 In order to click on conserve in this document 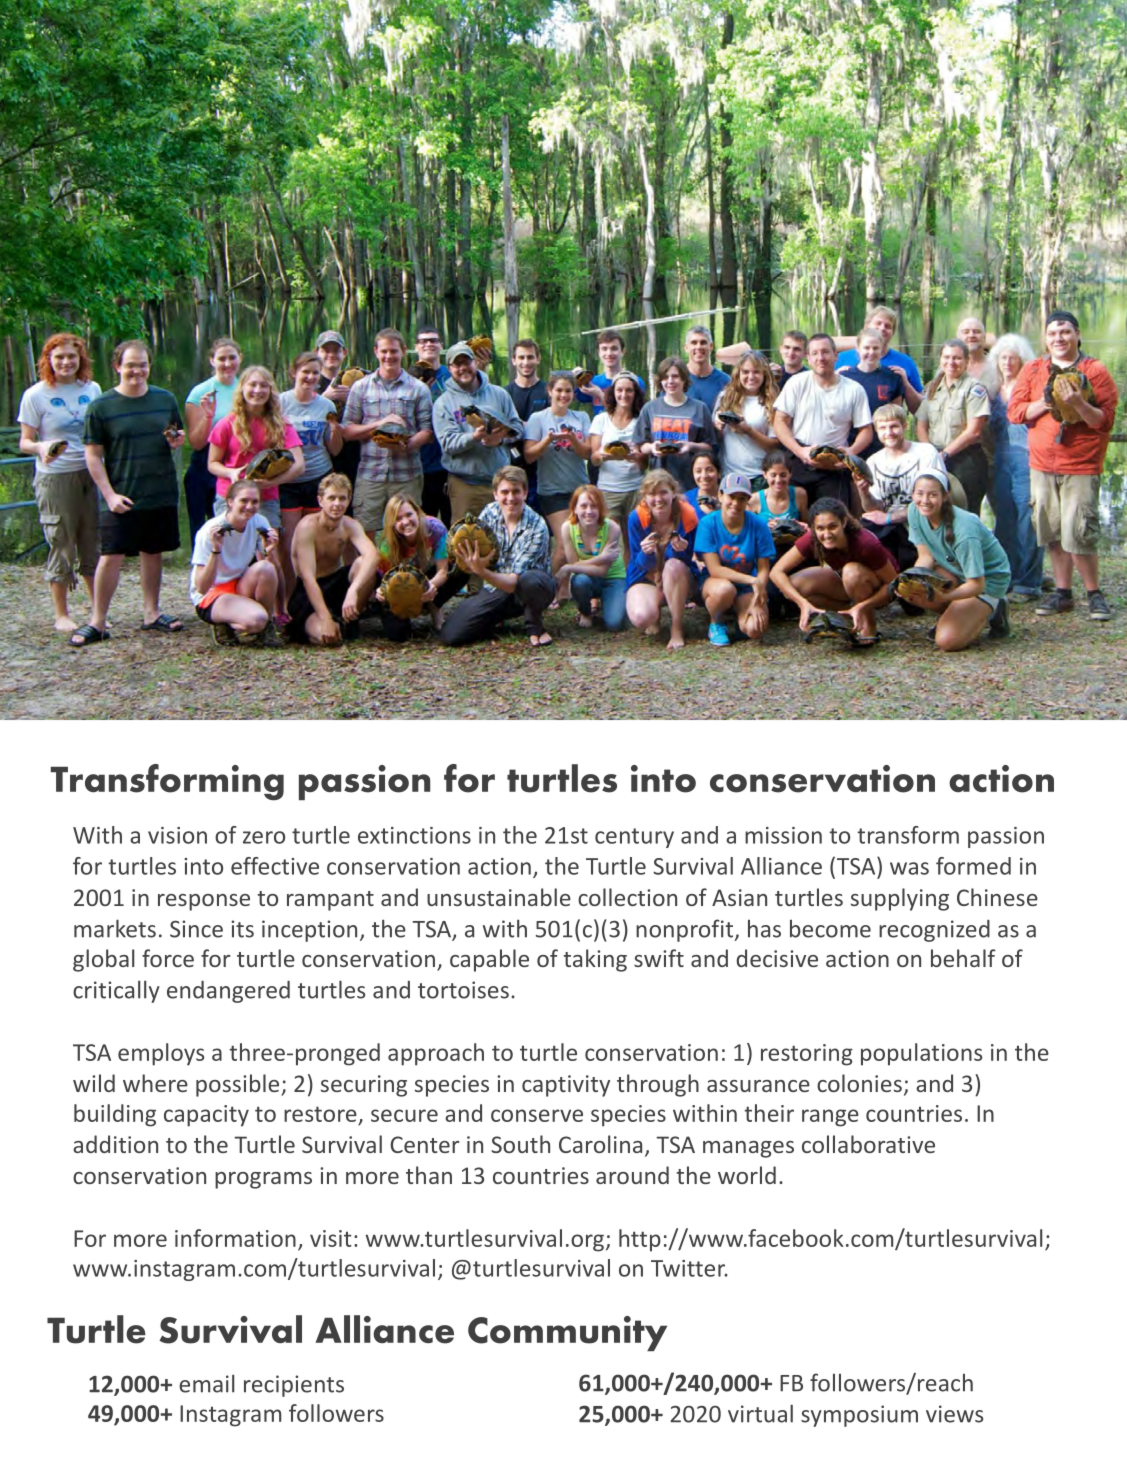, I will do `click(537, 1115)`.
